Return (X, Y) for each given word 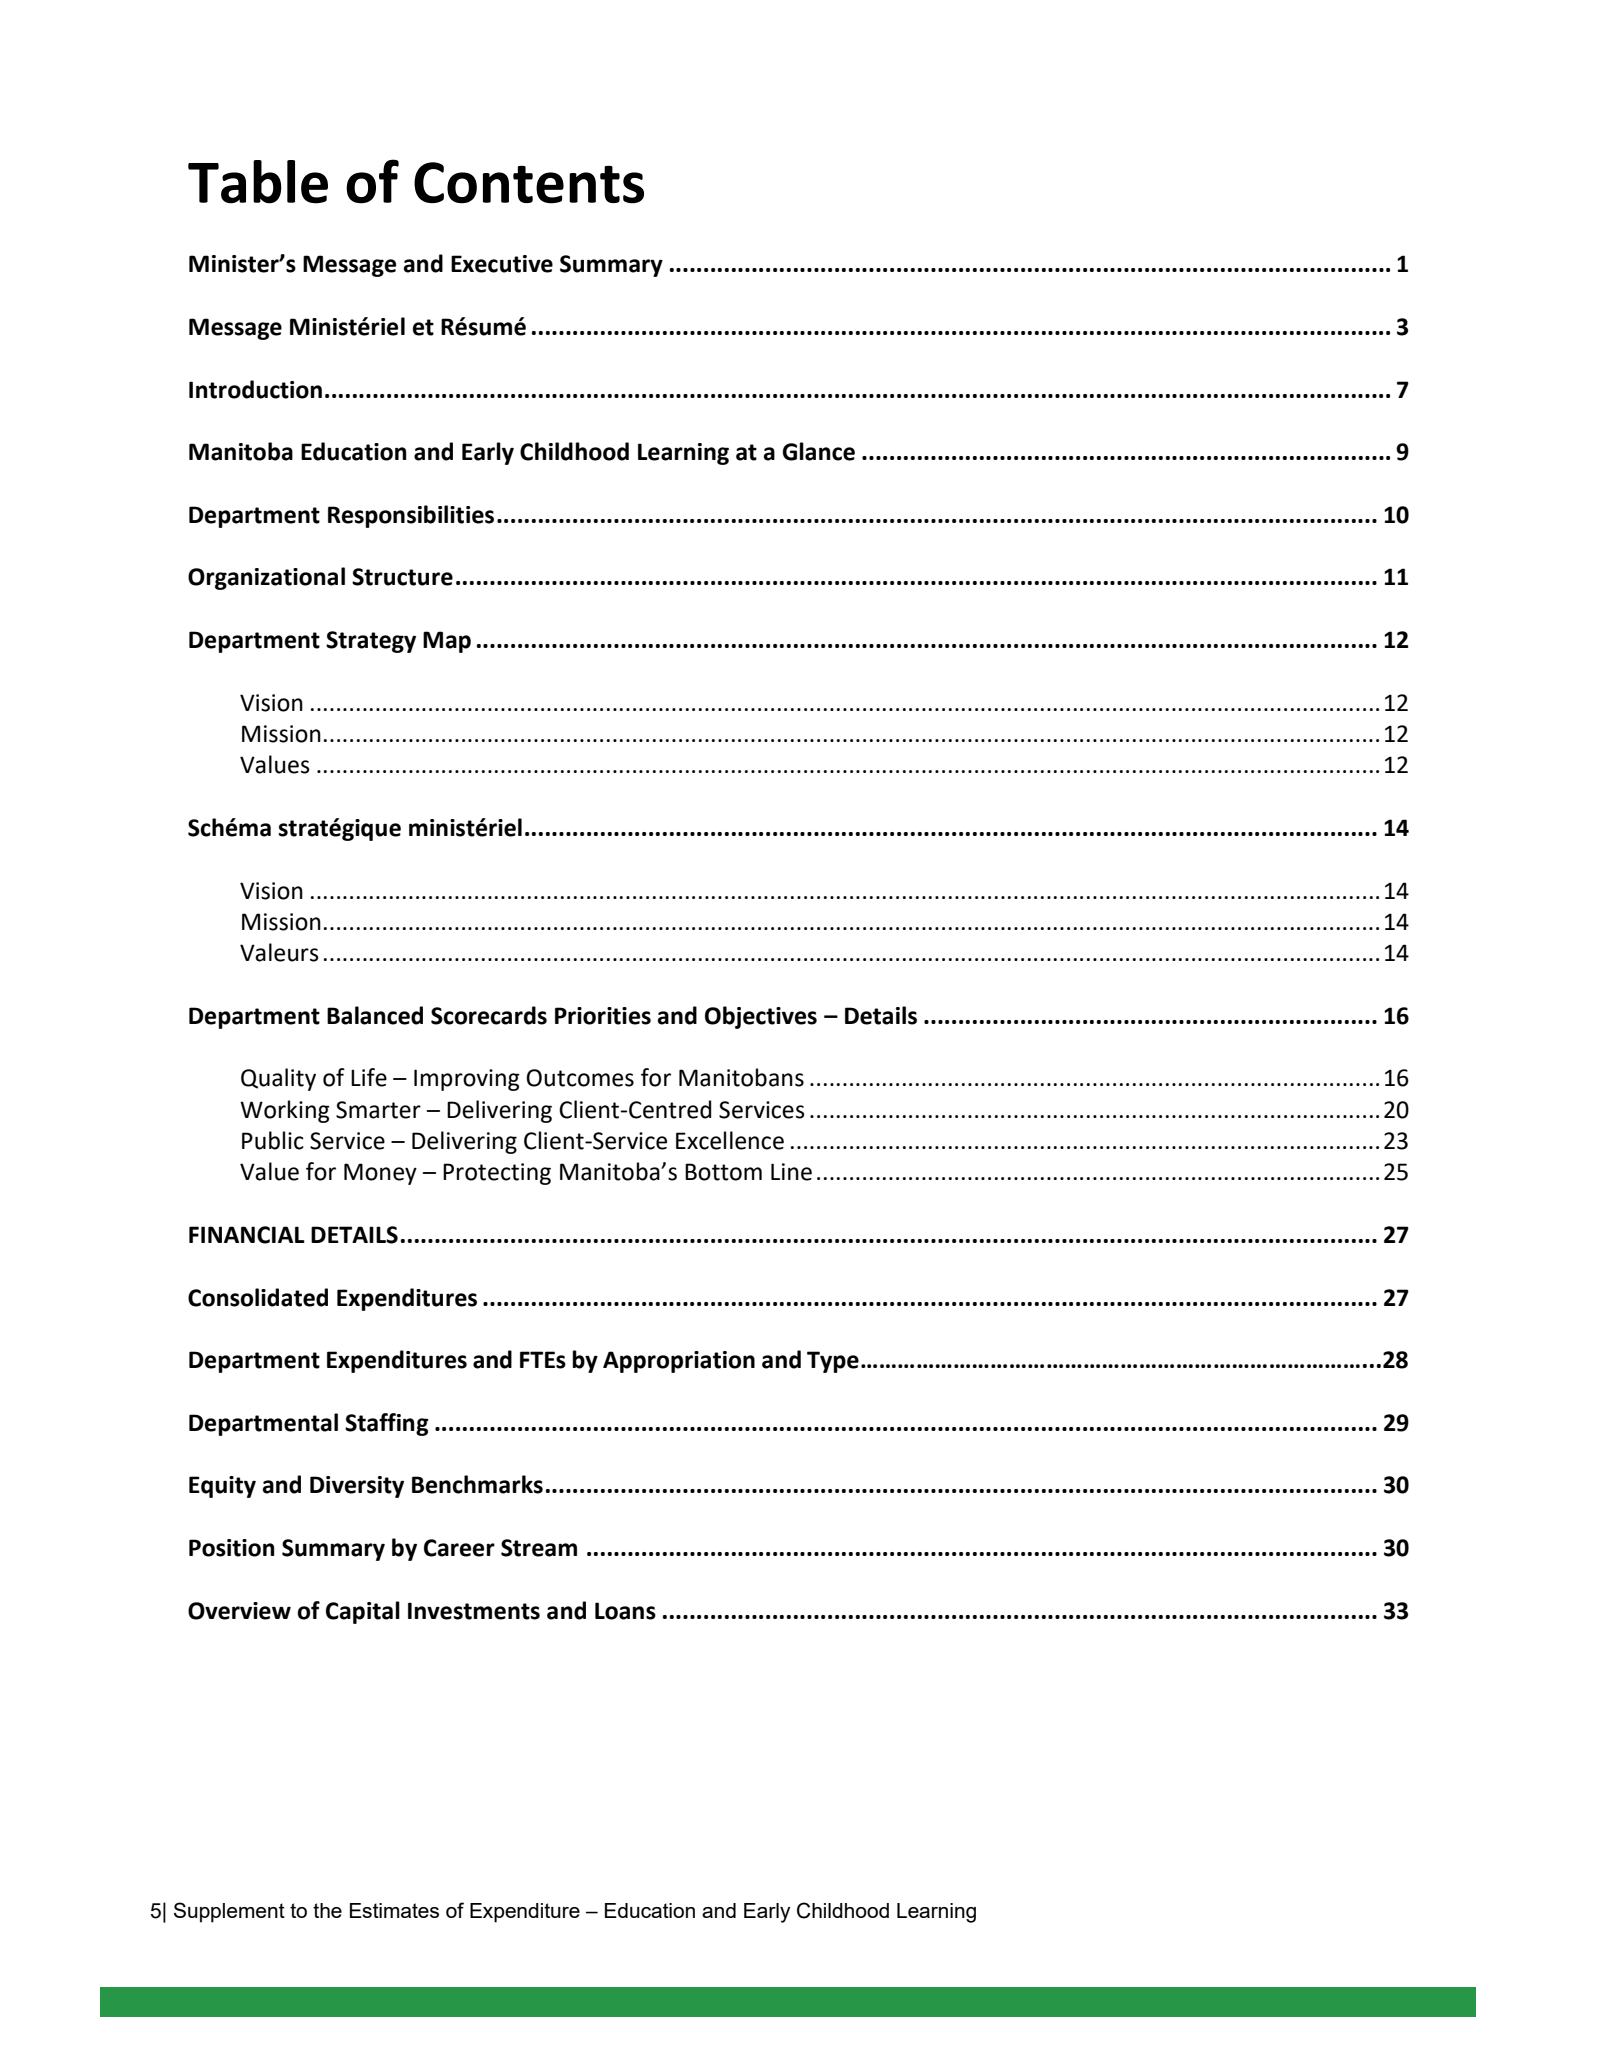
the (327, 1910)
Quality (278, 1079)
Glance (819, 451)
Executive (502, 264)
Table (258, 182)
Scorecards (489, 1015)
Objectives (761, 1017)
